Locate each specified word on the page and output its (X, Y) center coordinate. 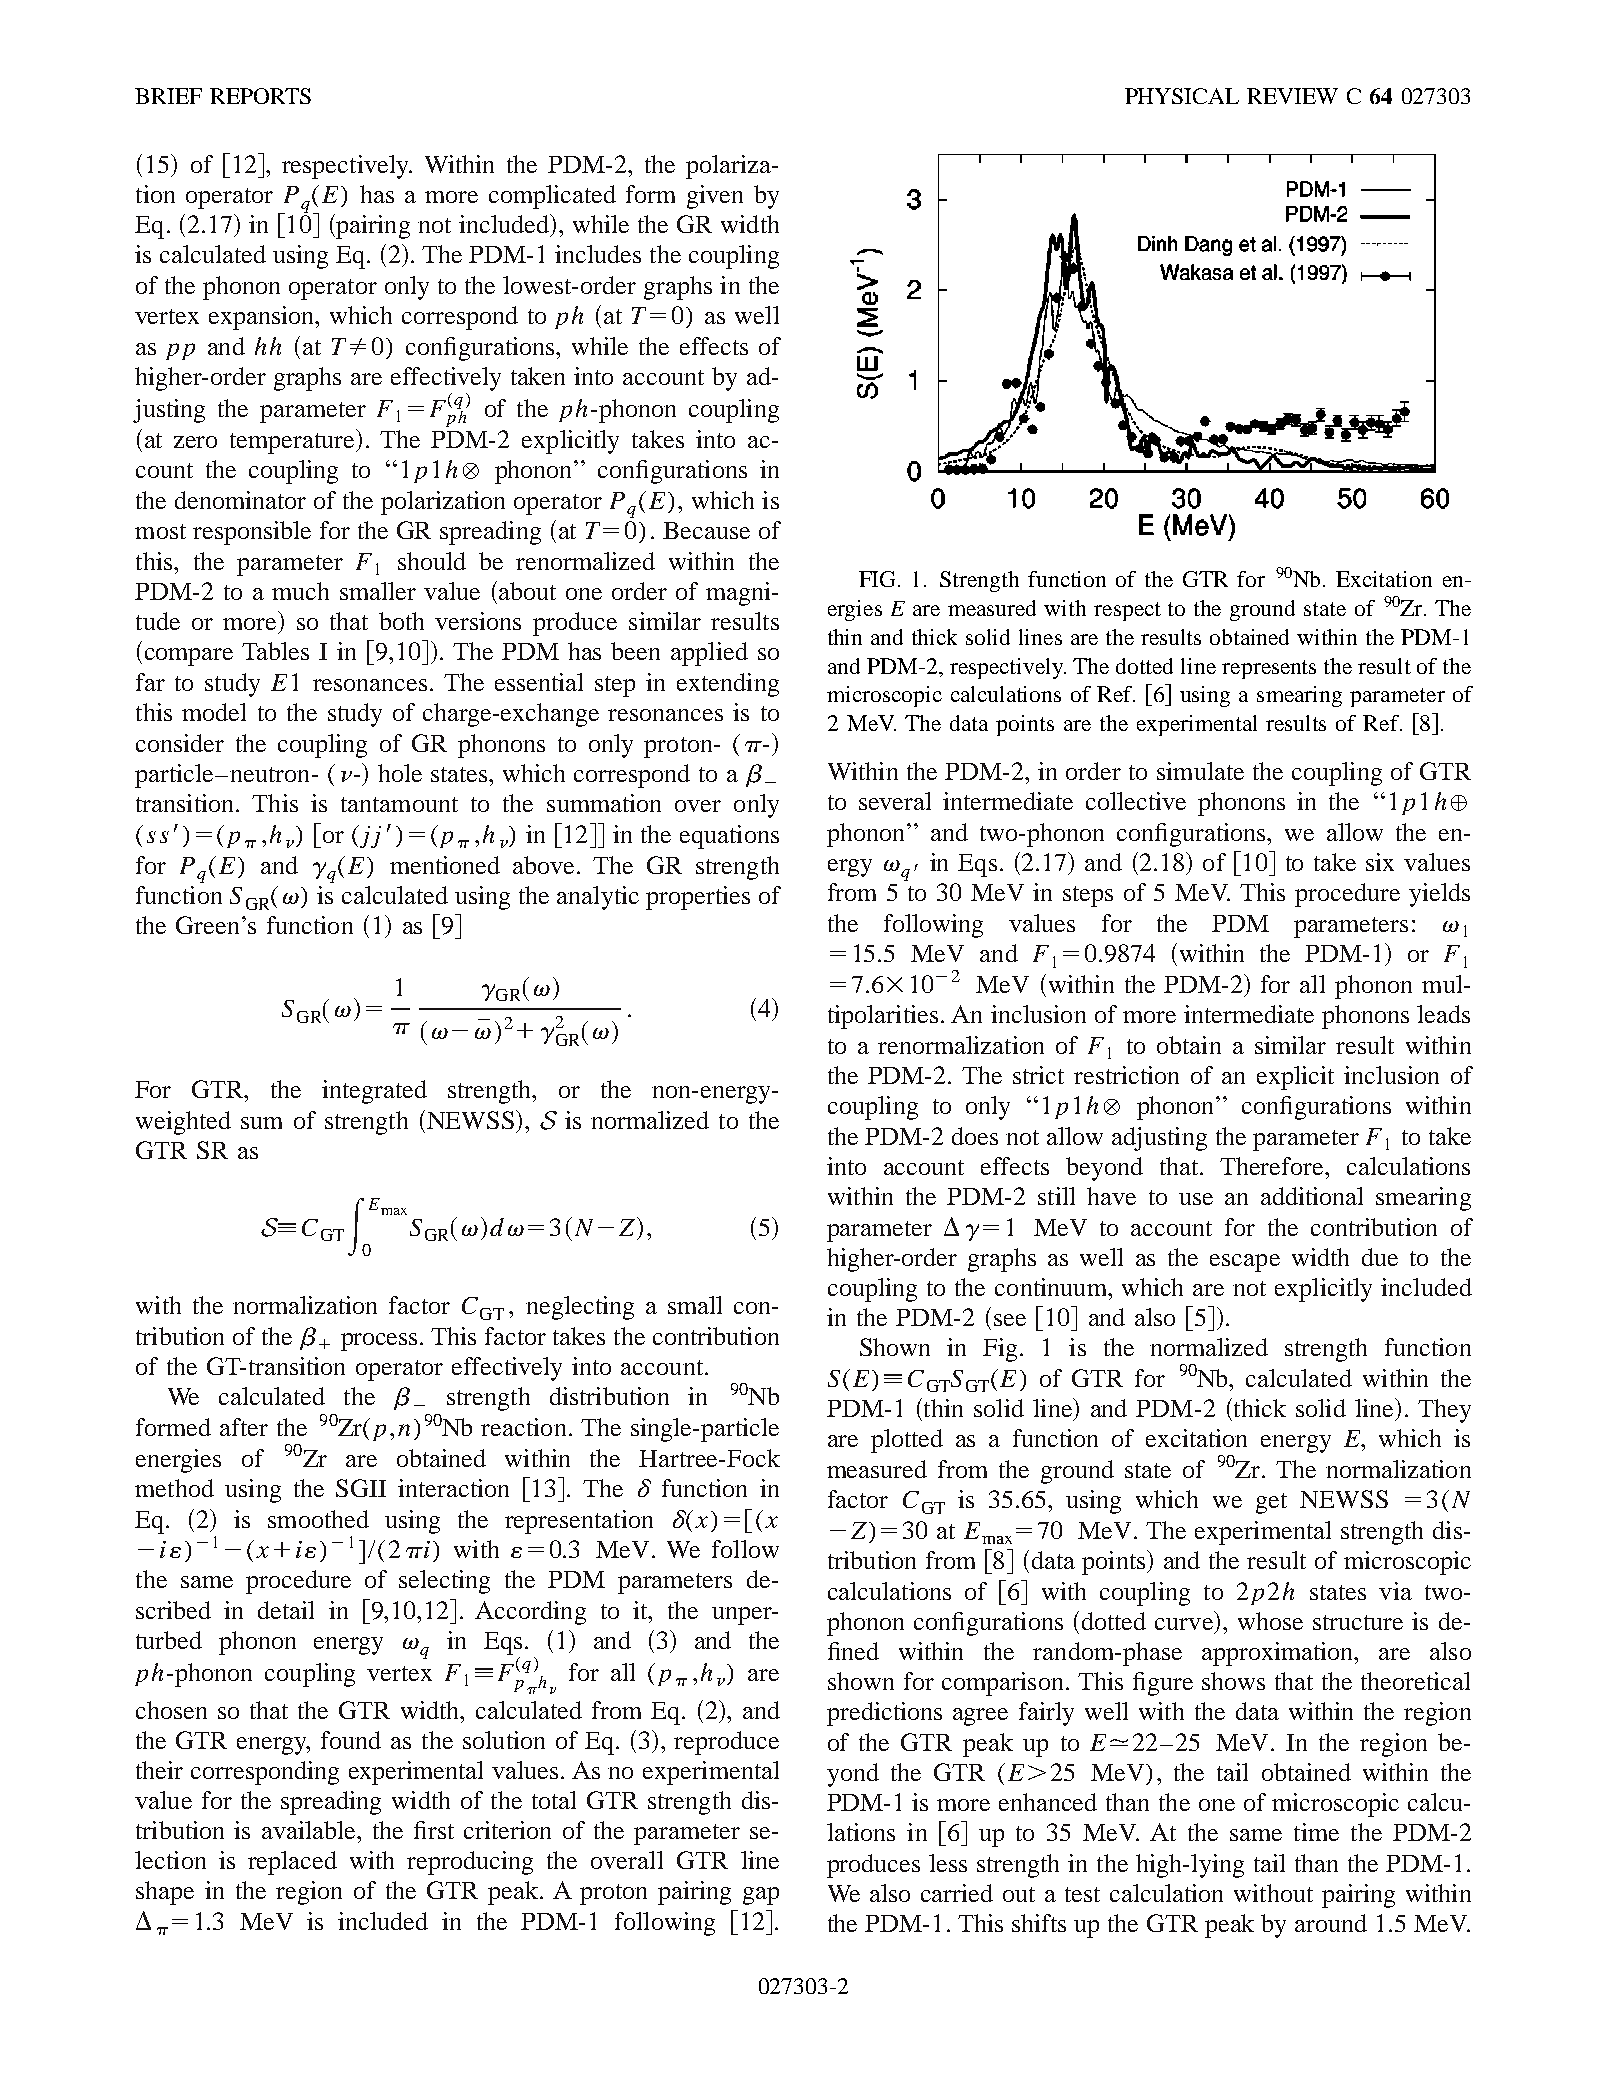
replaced (292, 1863)
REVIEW (1292, 96)
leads (1443, 1014)
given (715, 197)
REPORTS (260, 96)
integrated (374, 1092)
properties (698, 898)
